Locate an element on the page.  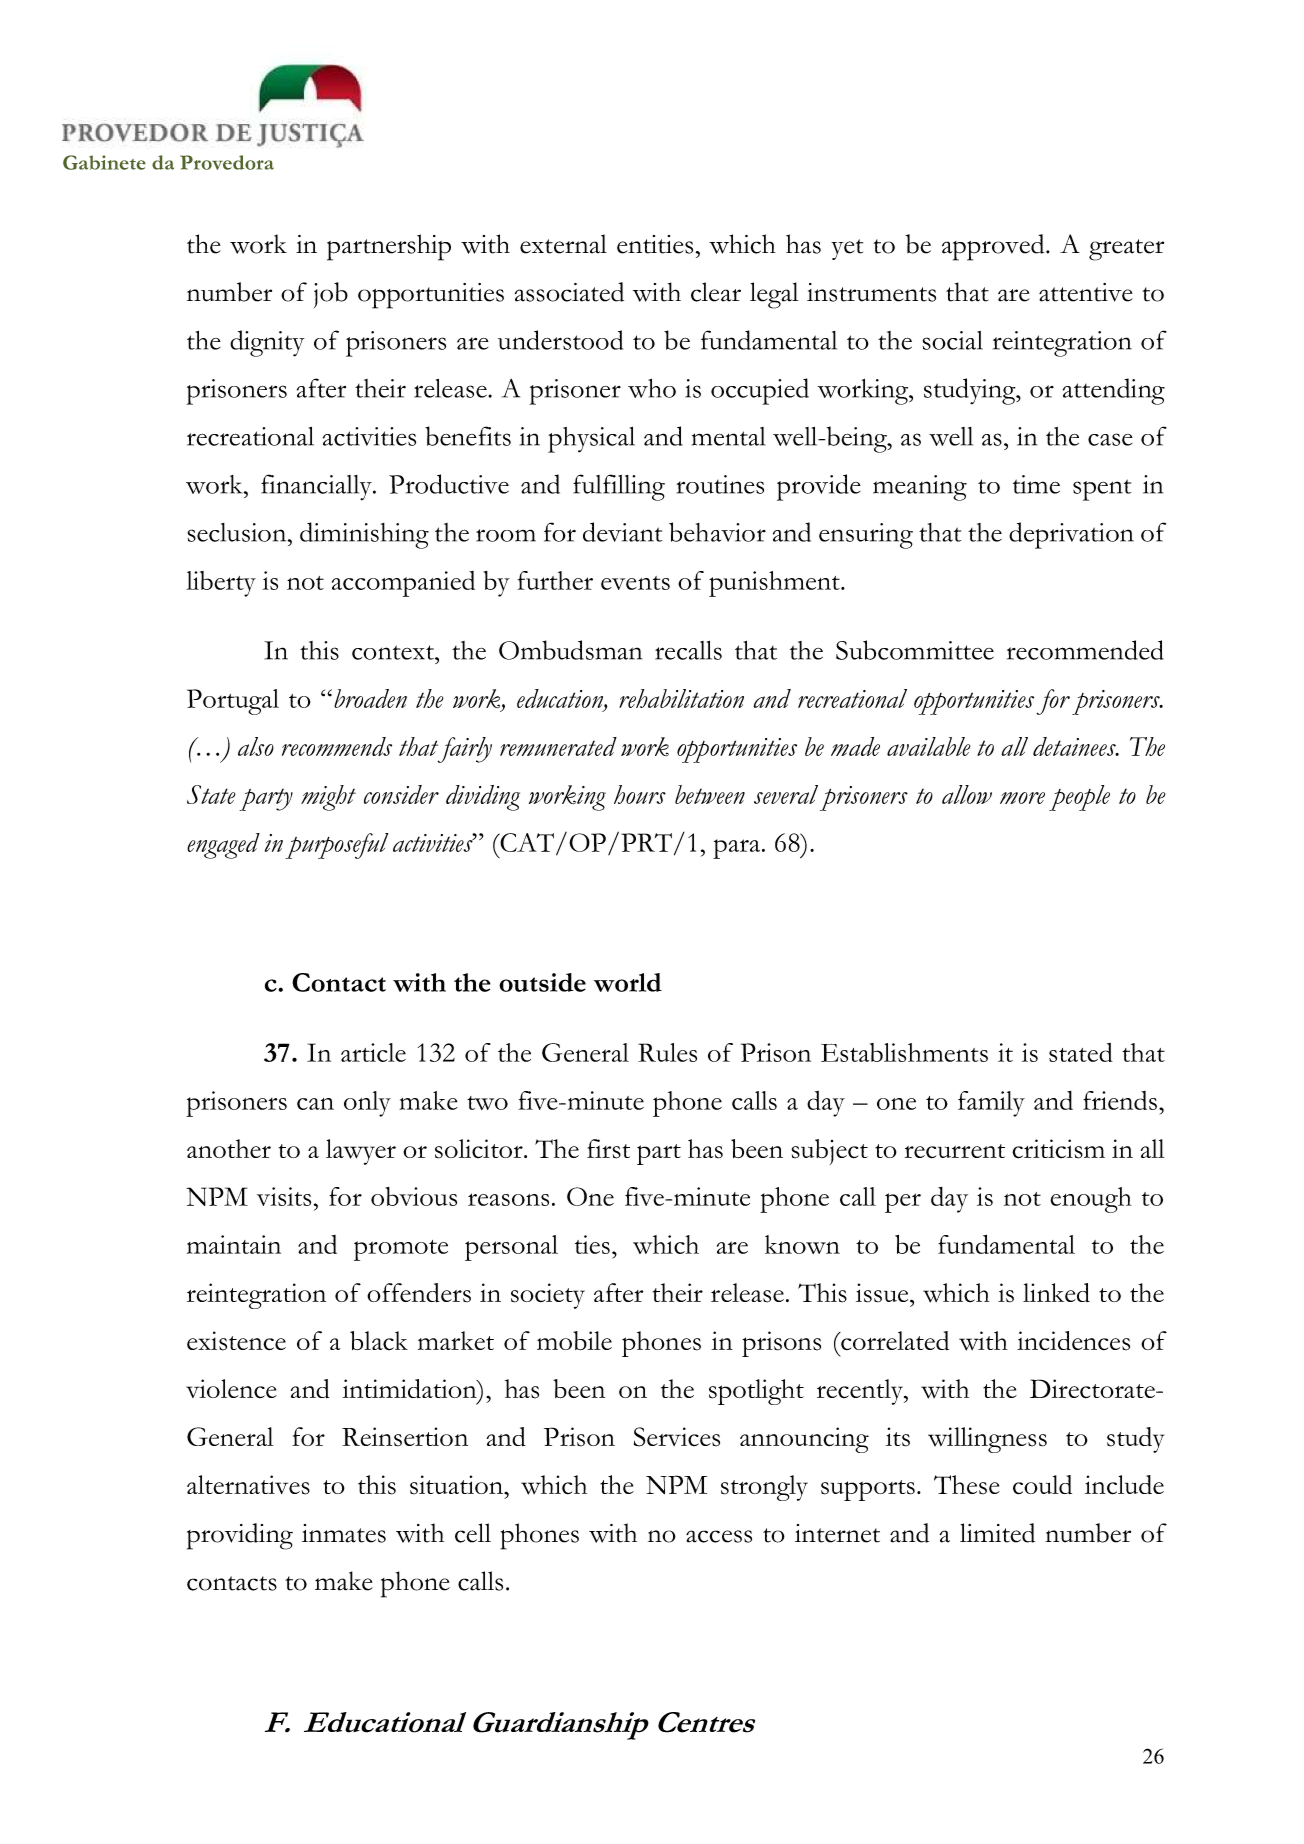
clear is located at coordinates (716, 292).
